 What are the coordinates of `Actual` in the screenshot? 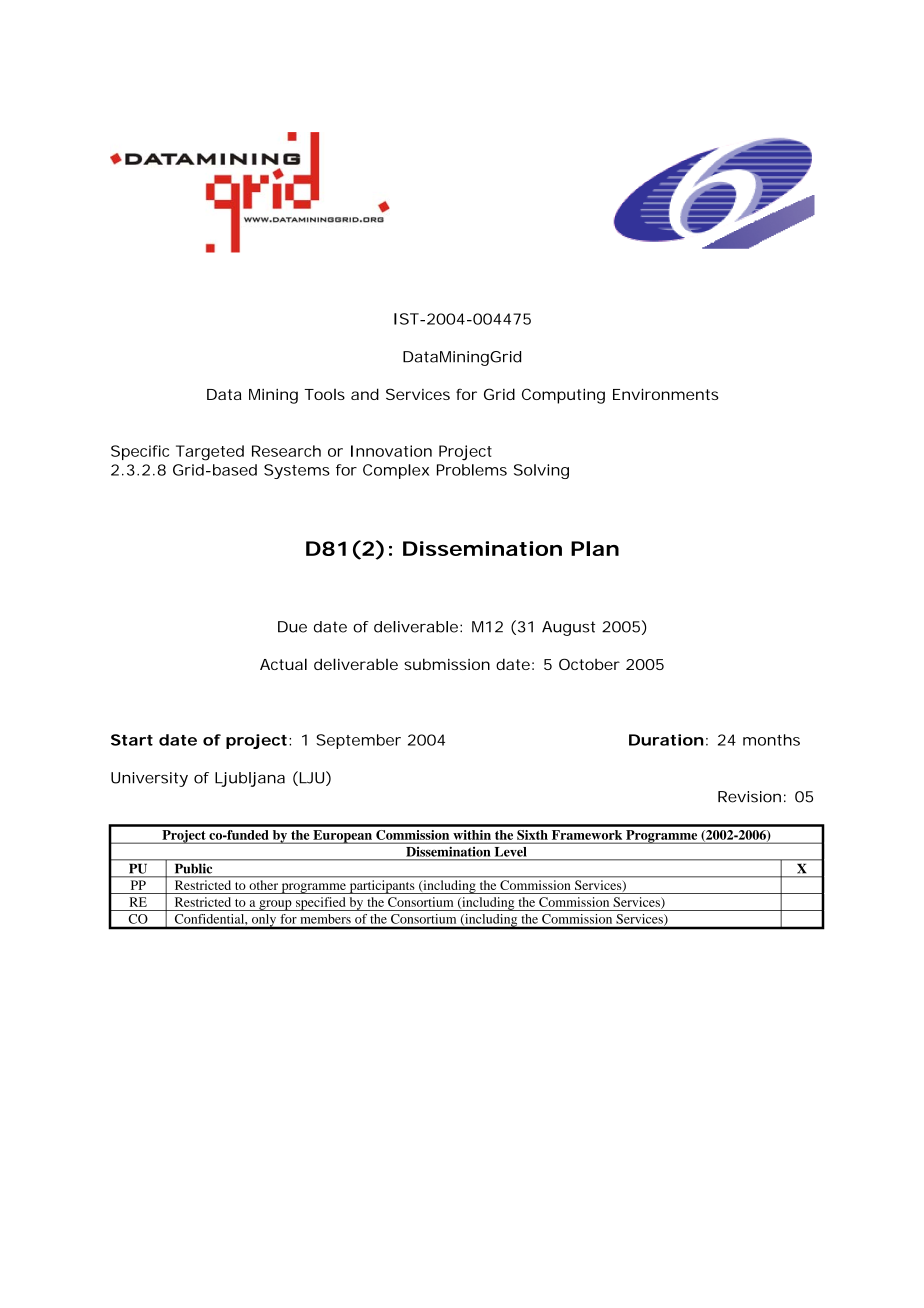 It's located at (283, 664).
